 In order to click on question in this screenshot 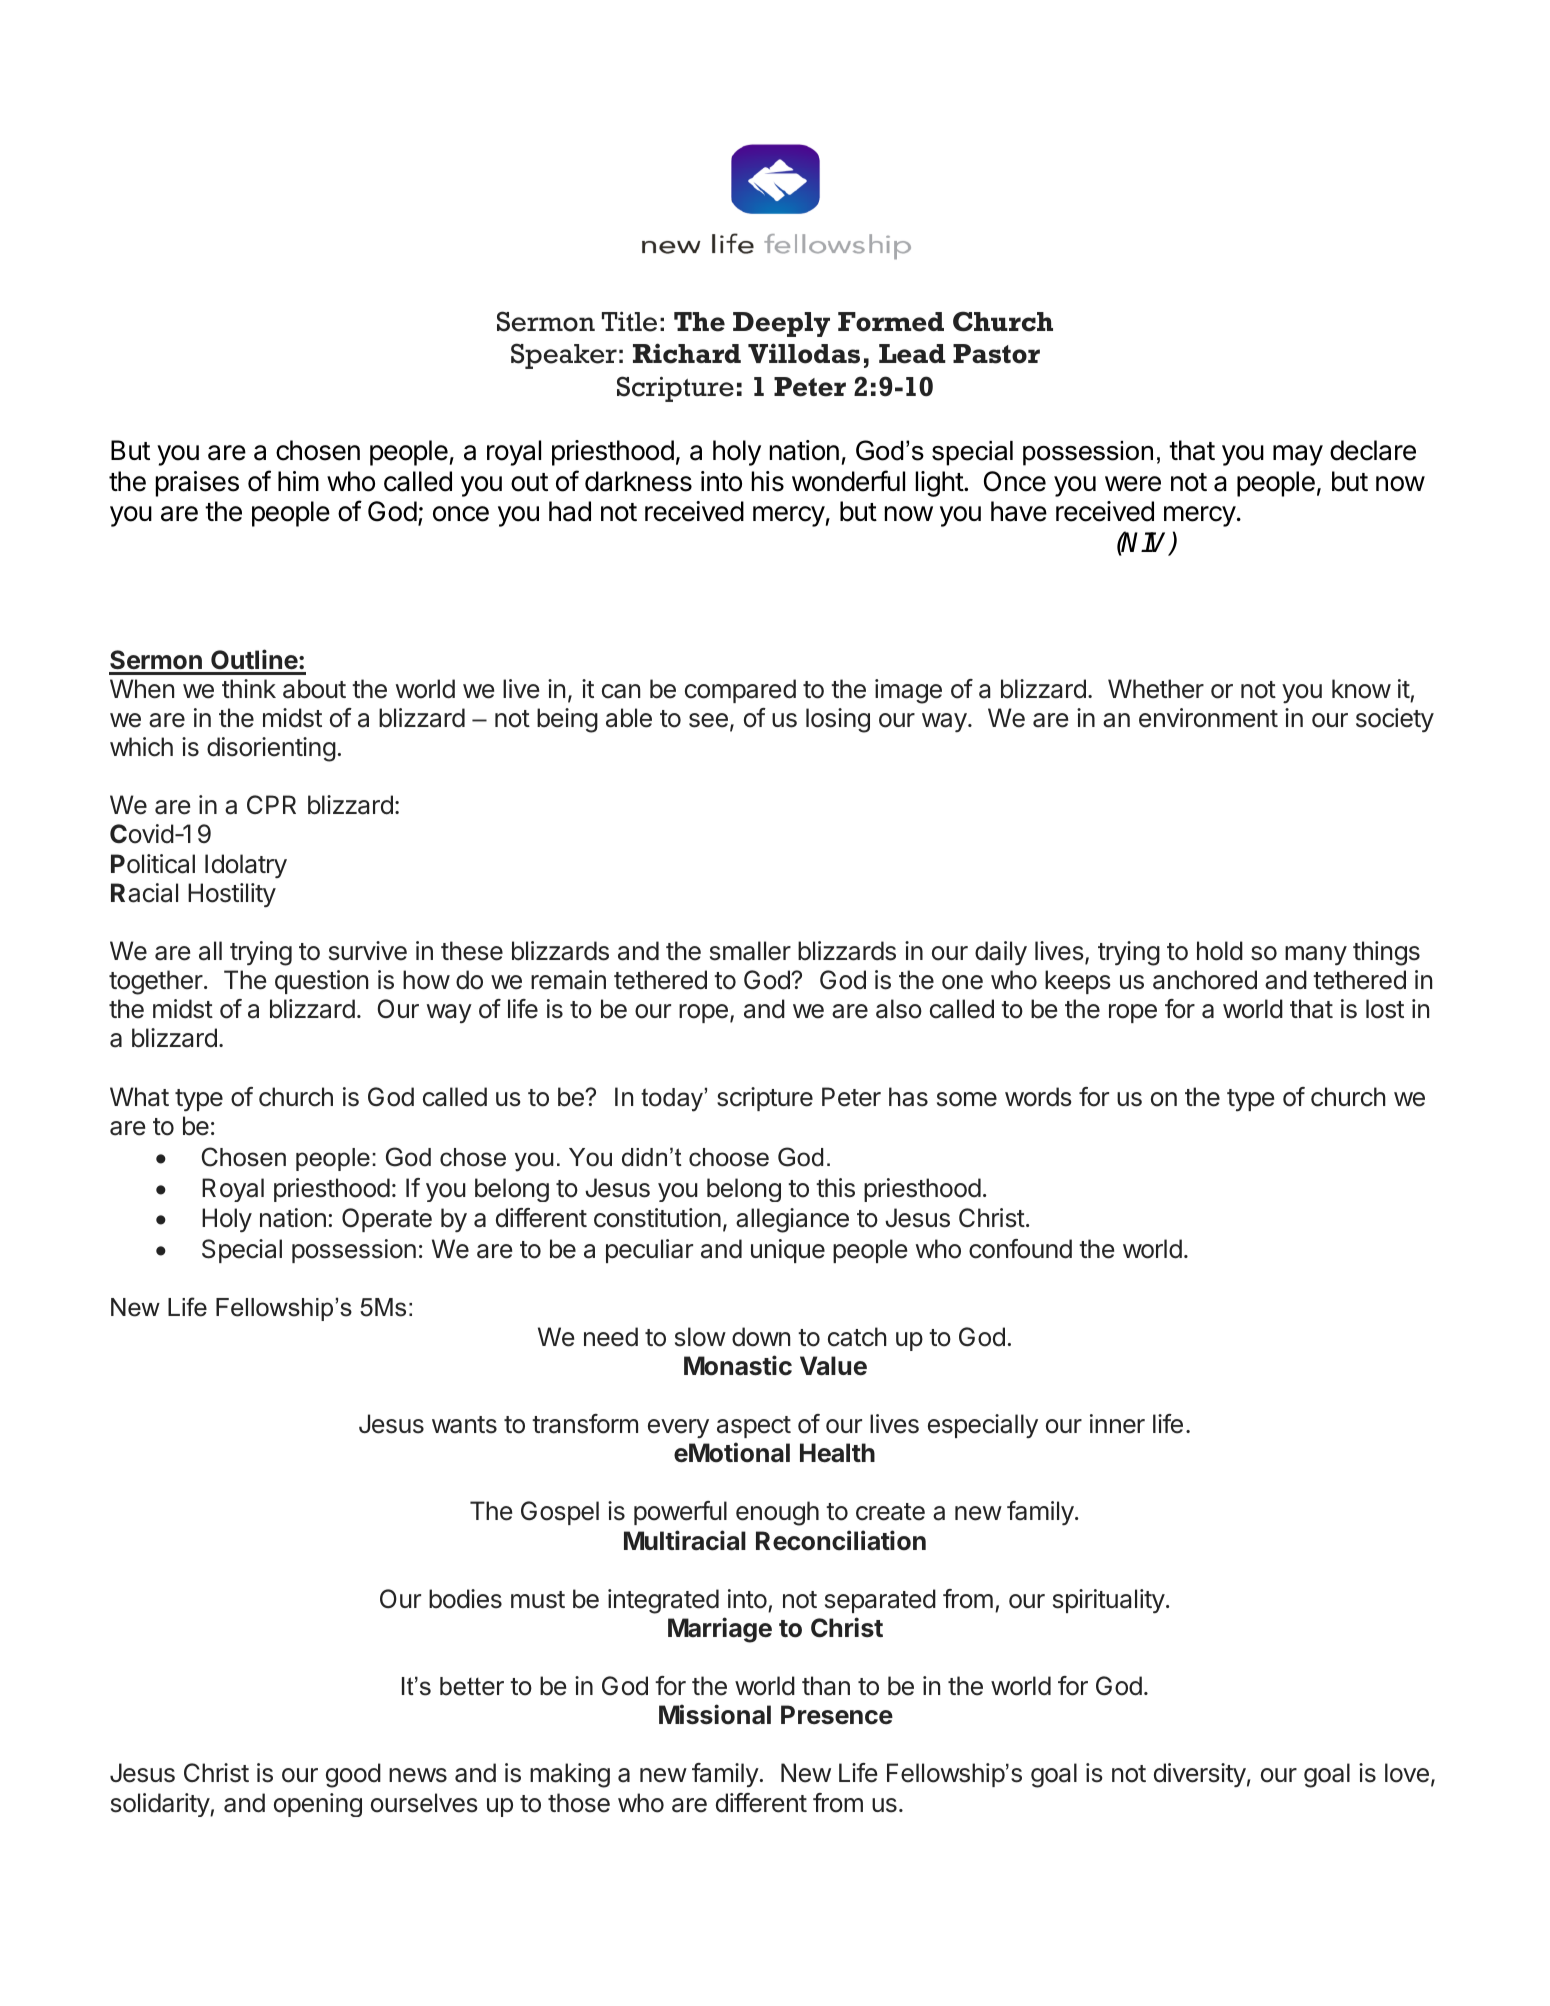, I will do `click(321, 982)`.
